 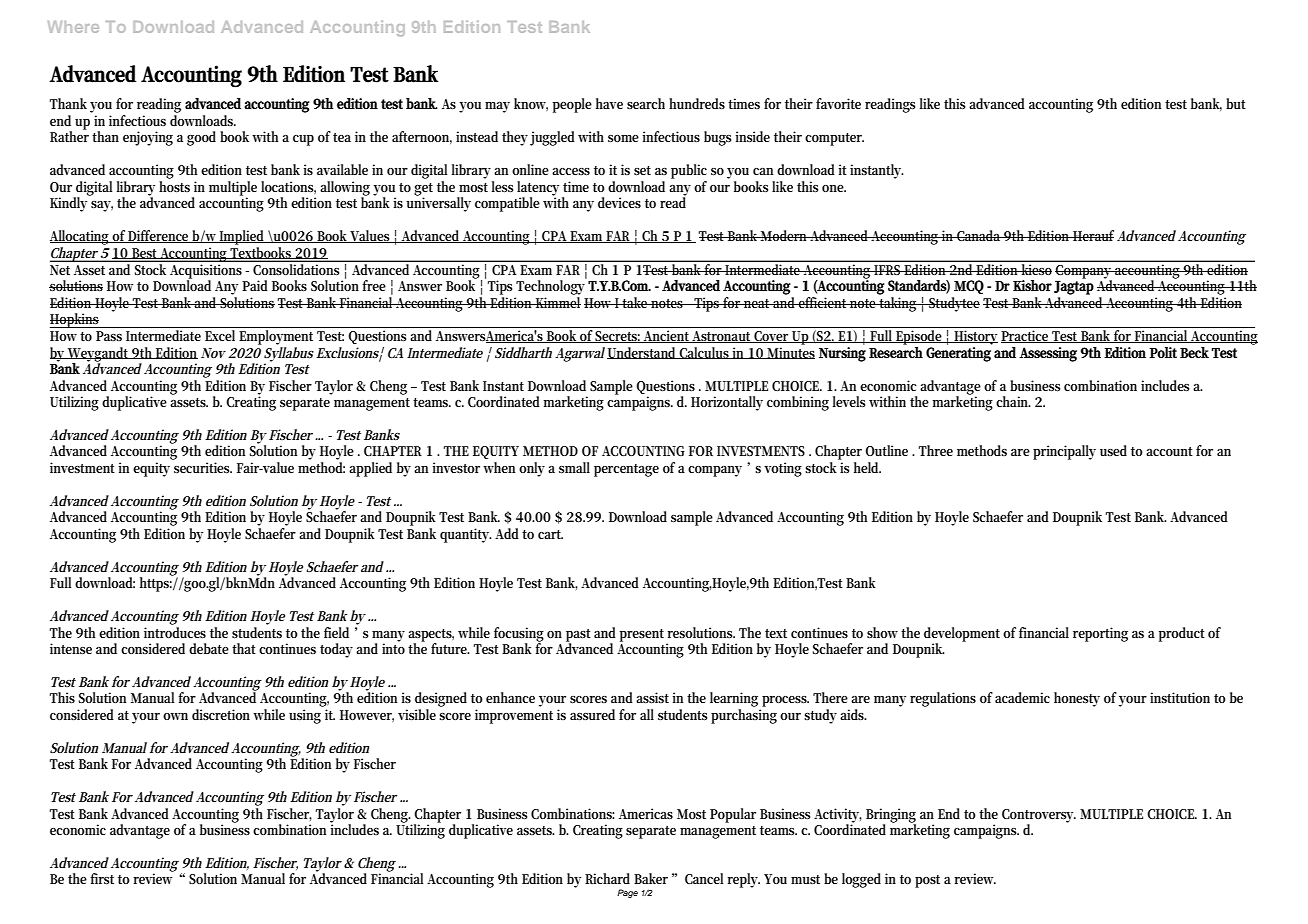 What do you see at coordinates (1113, 450) in the screenshot?
I see `used` at bounding box center [1113, 450].
